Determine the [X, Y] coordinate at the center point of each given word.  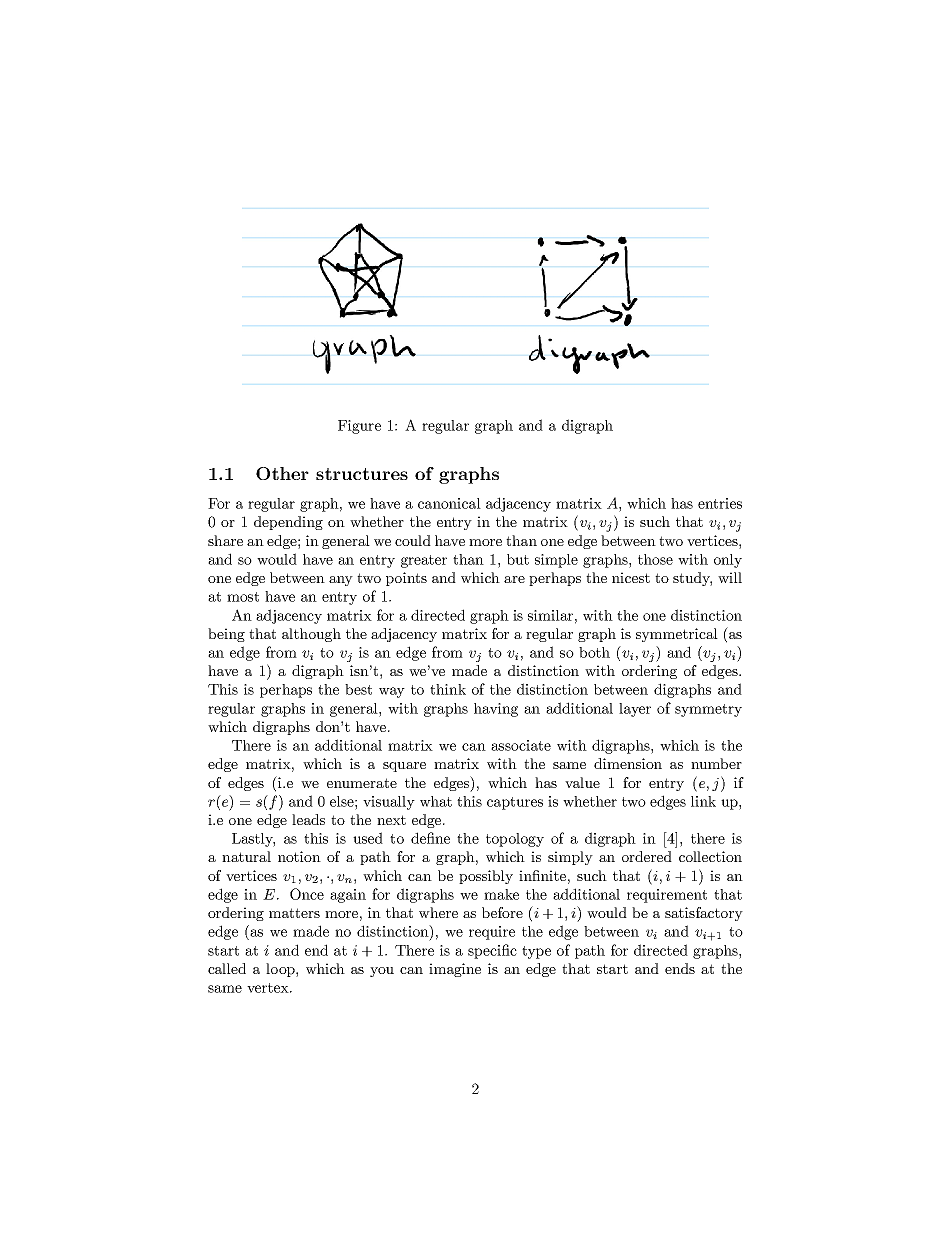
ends [680, 968]
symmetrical [677, 635]
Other [282, 473]
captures [515, 803]
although [311, 635]
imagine [455, 970]
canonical [449, 503]
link [703, 801]
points [406, 579]
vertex [269, 988]
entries [720, 503]
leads [308, 819]
